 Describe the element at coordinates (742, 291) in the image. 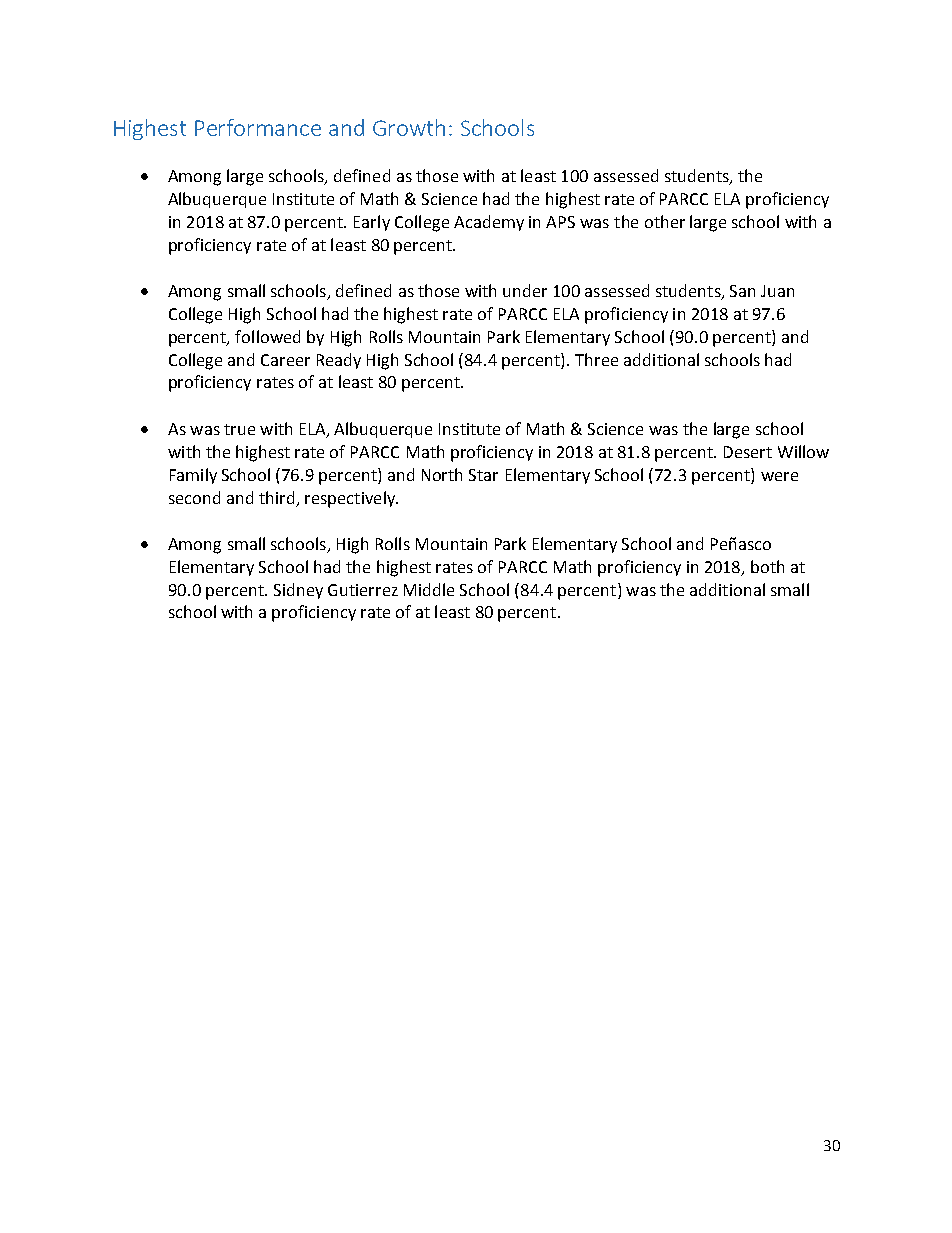

I see `San` at that location.
